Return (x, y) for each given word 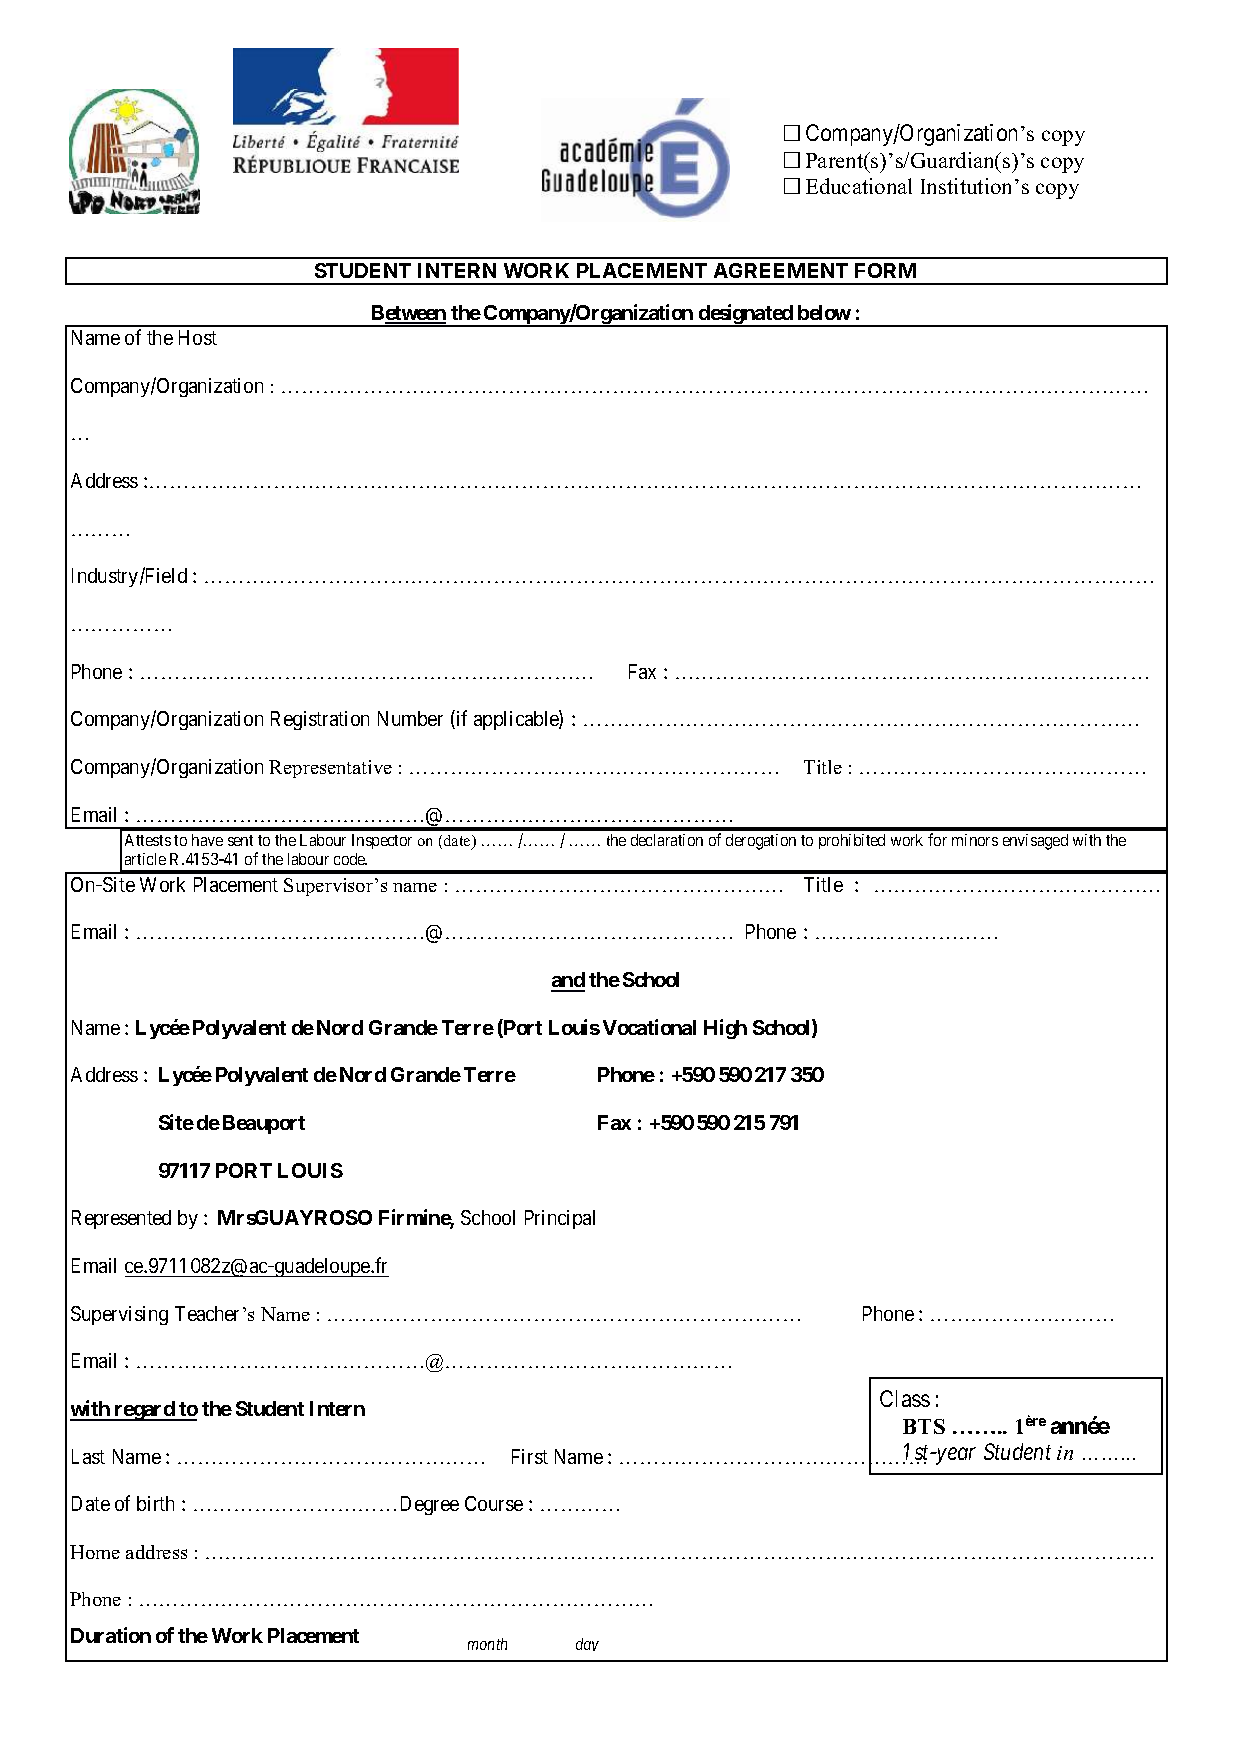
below (824, 312)
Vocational (649, 1027)
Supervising (119, 1315)
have (207, 840)
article (145, 859)
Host (198, 337)
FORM (885, 270)
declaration (667, 840)
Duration (111, 1635)
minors (975, 840)
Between (409, 314)
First (530, 1456)
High (725, 1029)
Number (410, 718)
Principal (560, 1219)
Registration (320, 720)
